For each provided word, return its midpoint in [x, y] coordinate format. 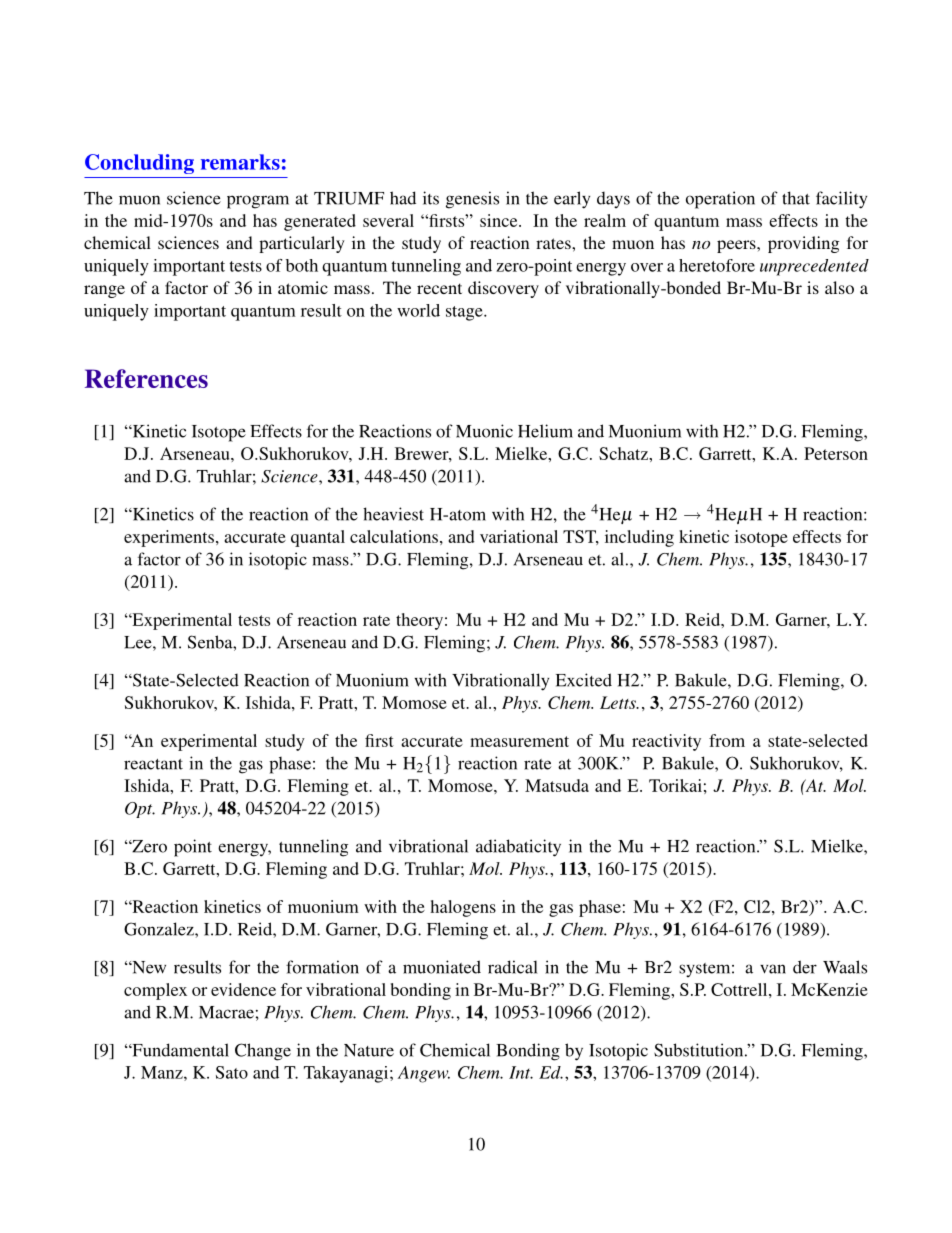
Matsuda [557, 785]
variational [519, 536]
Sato [232, 1072]
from [727, 740]
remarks [240, 162]
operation [720, 200]
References [146, 378]
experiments [169, 538]
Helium [545, 431]
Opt [140, 810]
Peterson [836, 453]
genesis [472, 200]
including [639, 538]
